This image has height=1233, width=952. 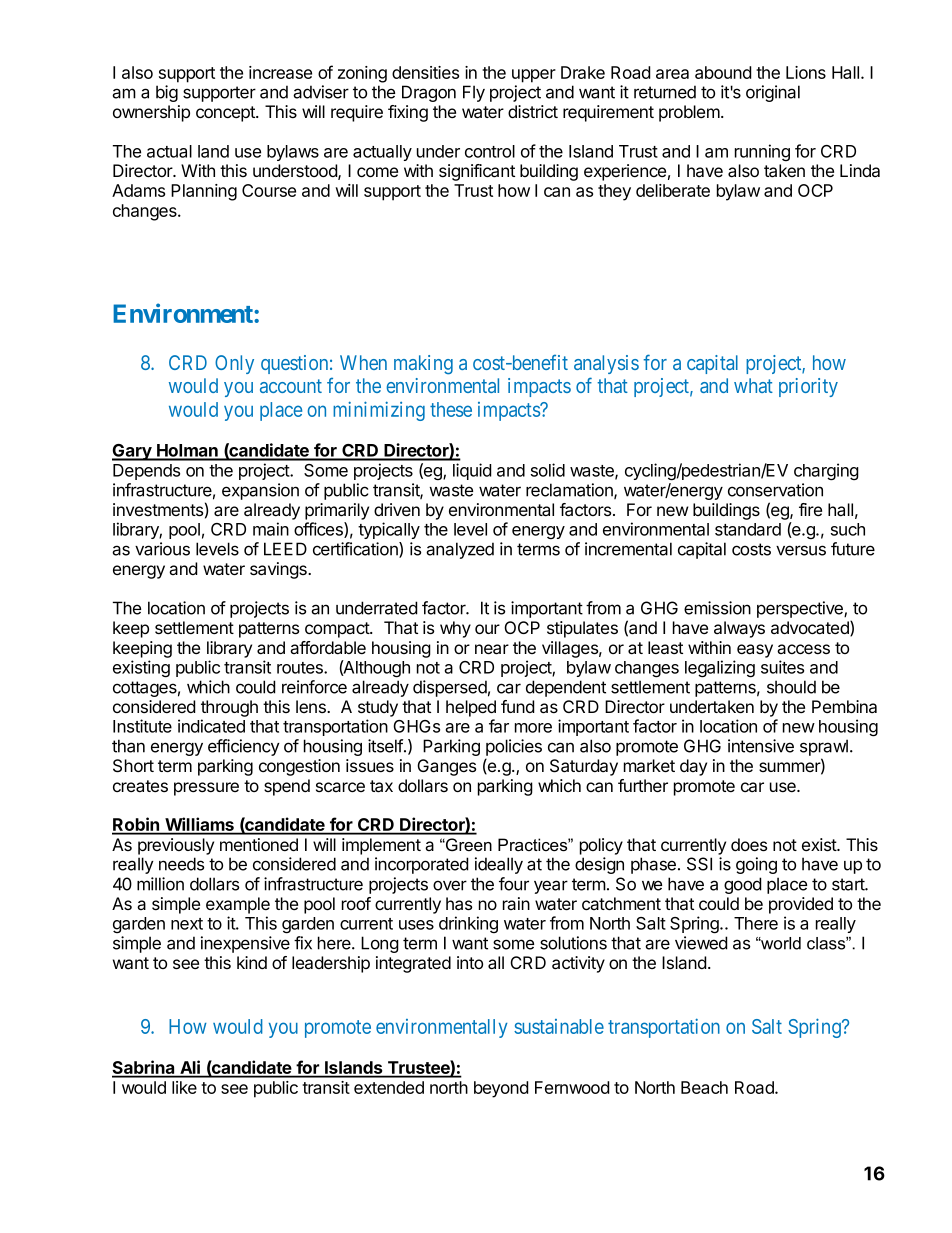 I want to click on concept, so click(x=226, y=114).
